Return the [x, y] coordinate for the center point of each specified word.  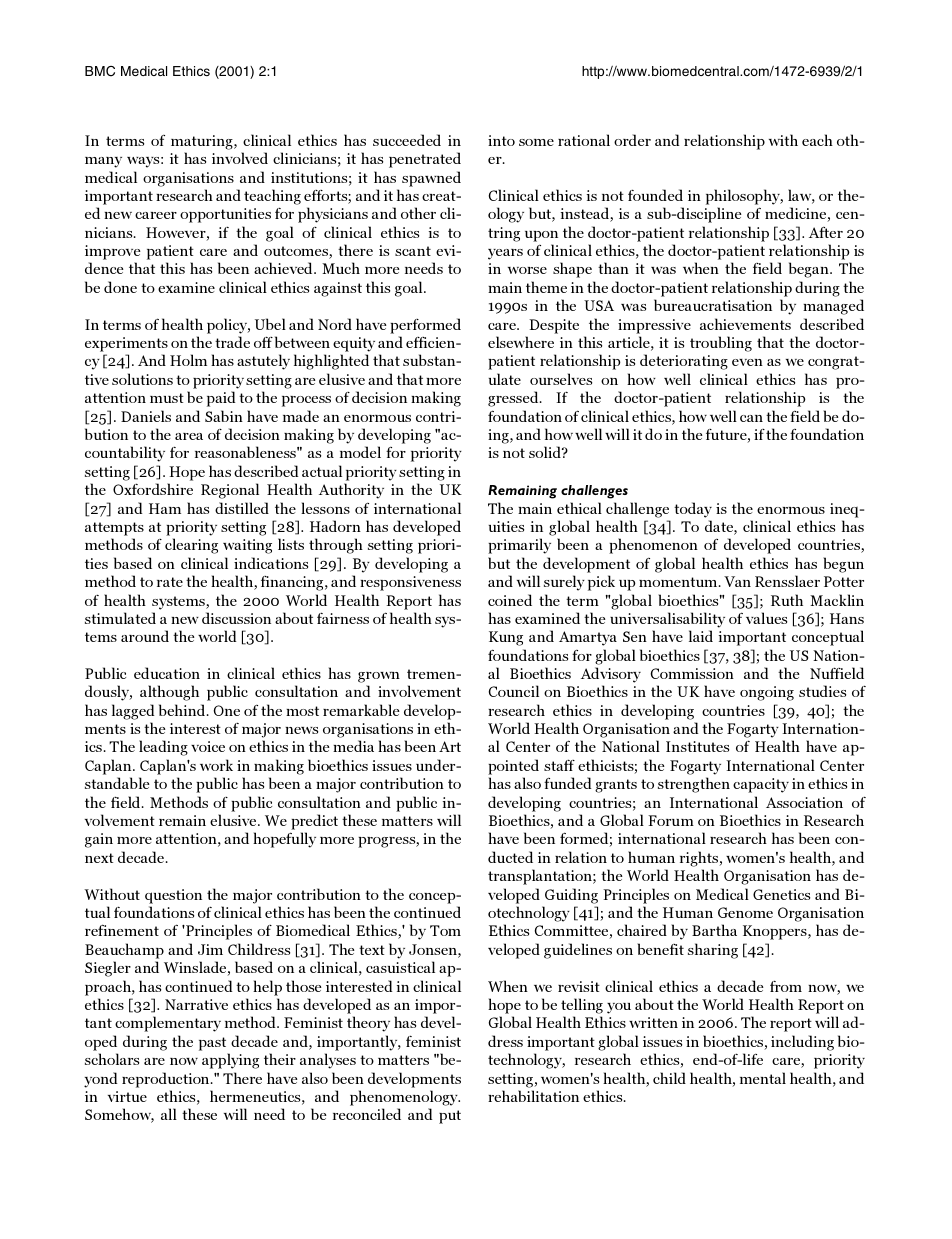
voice [208, 746]
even [747, 362]
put [450, 1117]
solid [546, 452]
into [501, 140]
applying [230, 1061]
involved [240, 158]
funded [567, 783]
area [189, 436]
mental [763, 1078]
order [632, 140]
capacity [761, 785]
